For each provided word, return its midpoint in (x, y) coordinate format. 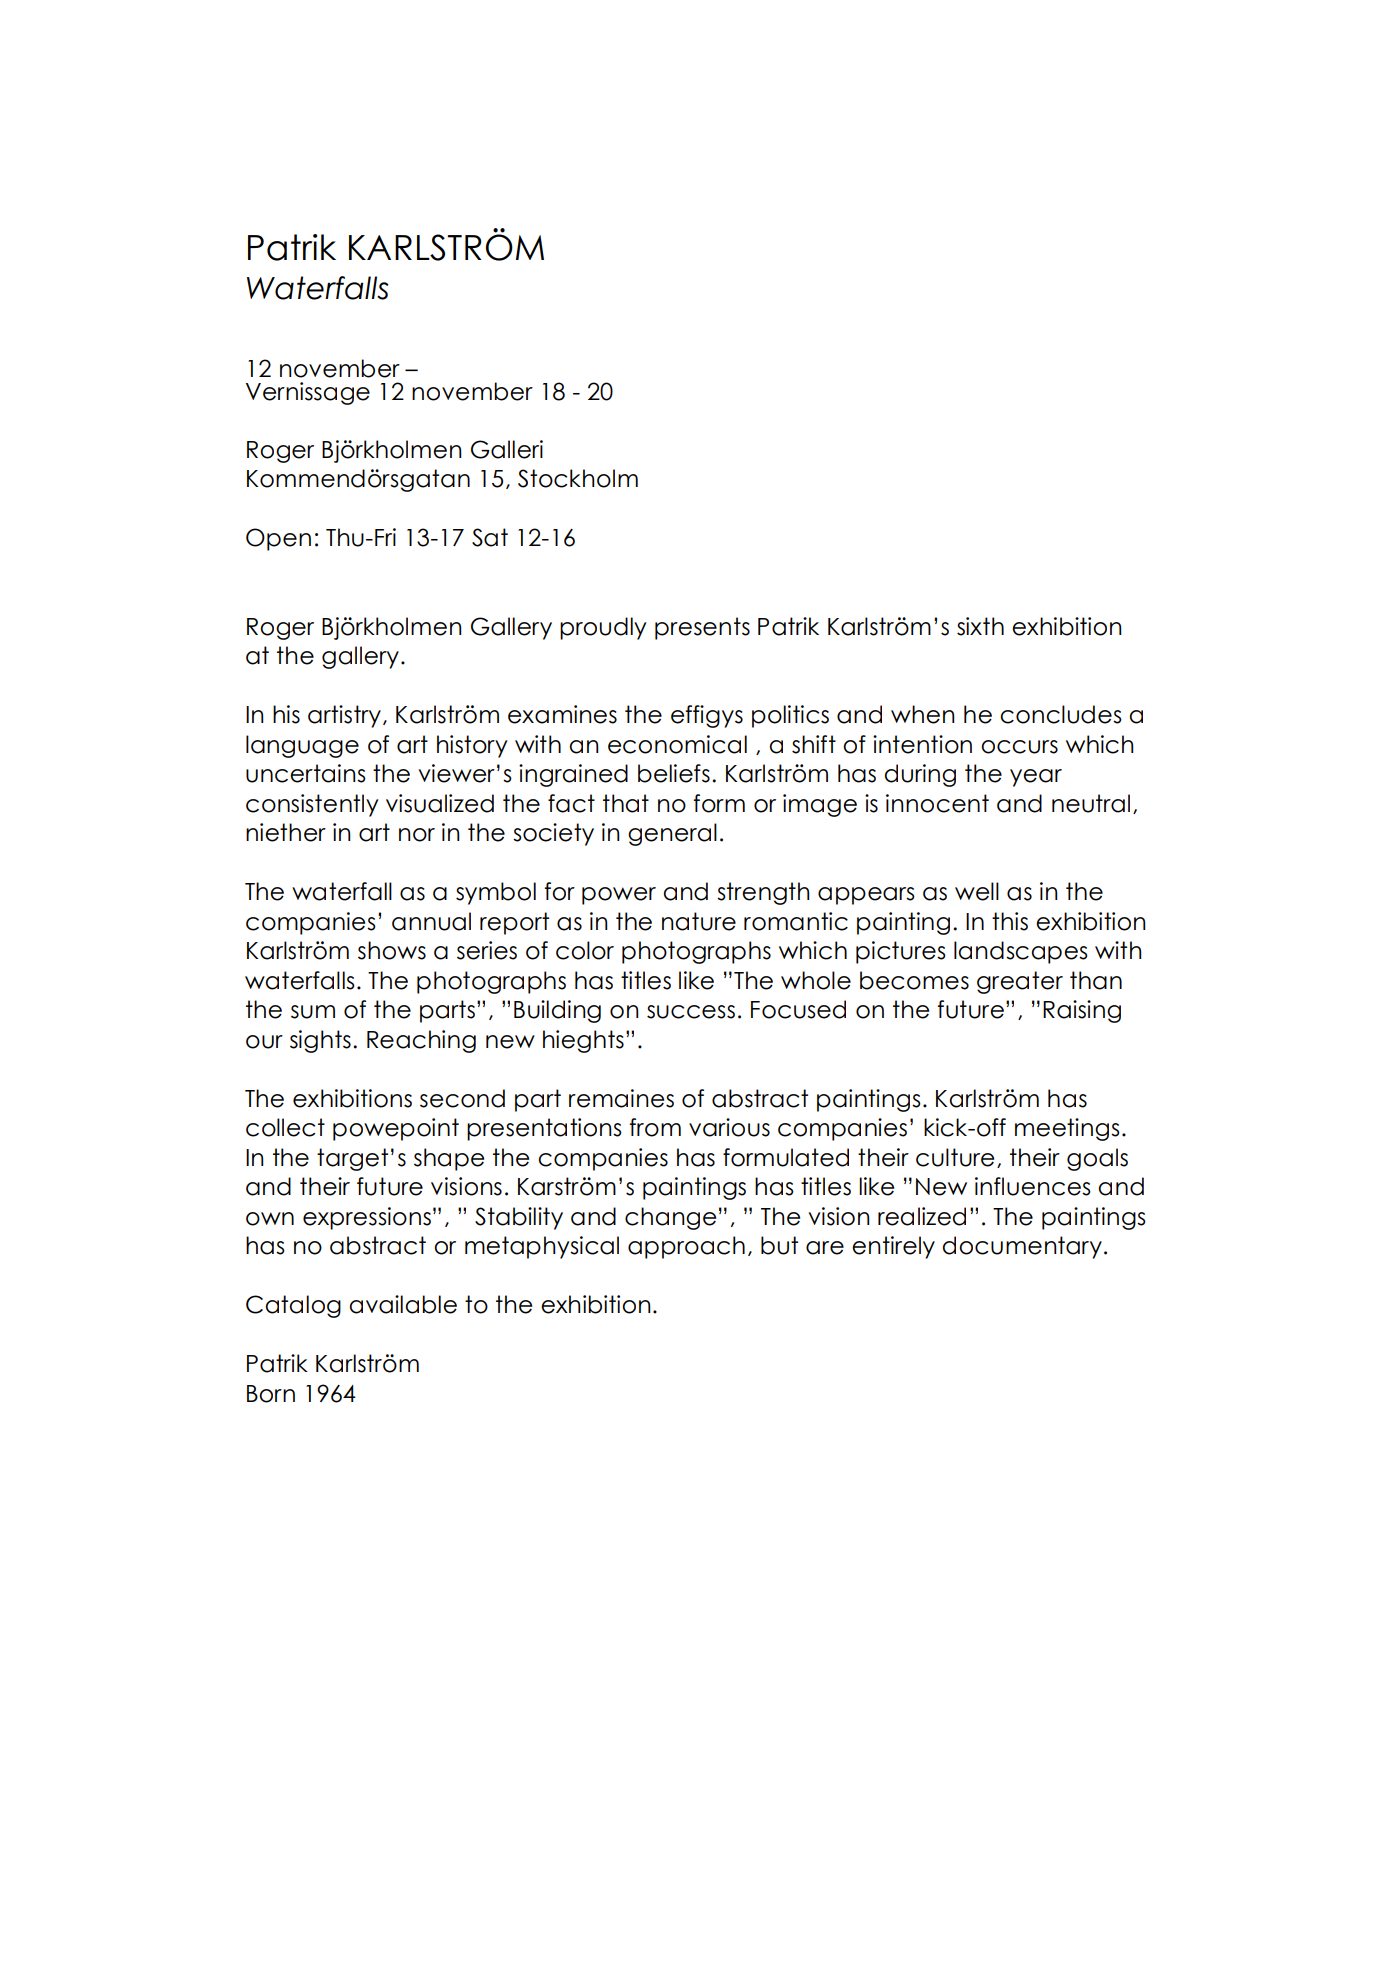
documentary (1022, 1247)
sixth (980, 626)
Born (271, 1394)
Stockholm (578, 478)
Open (278, 539)
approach (686, 1247)
